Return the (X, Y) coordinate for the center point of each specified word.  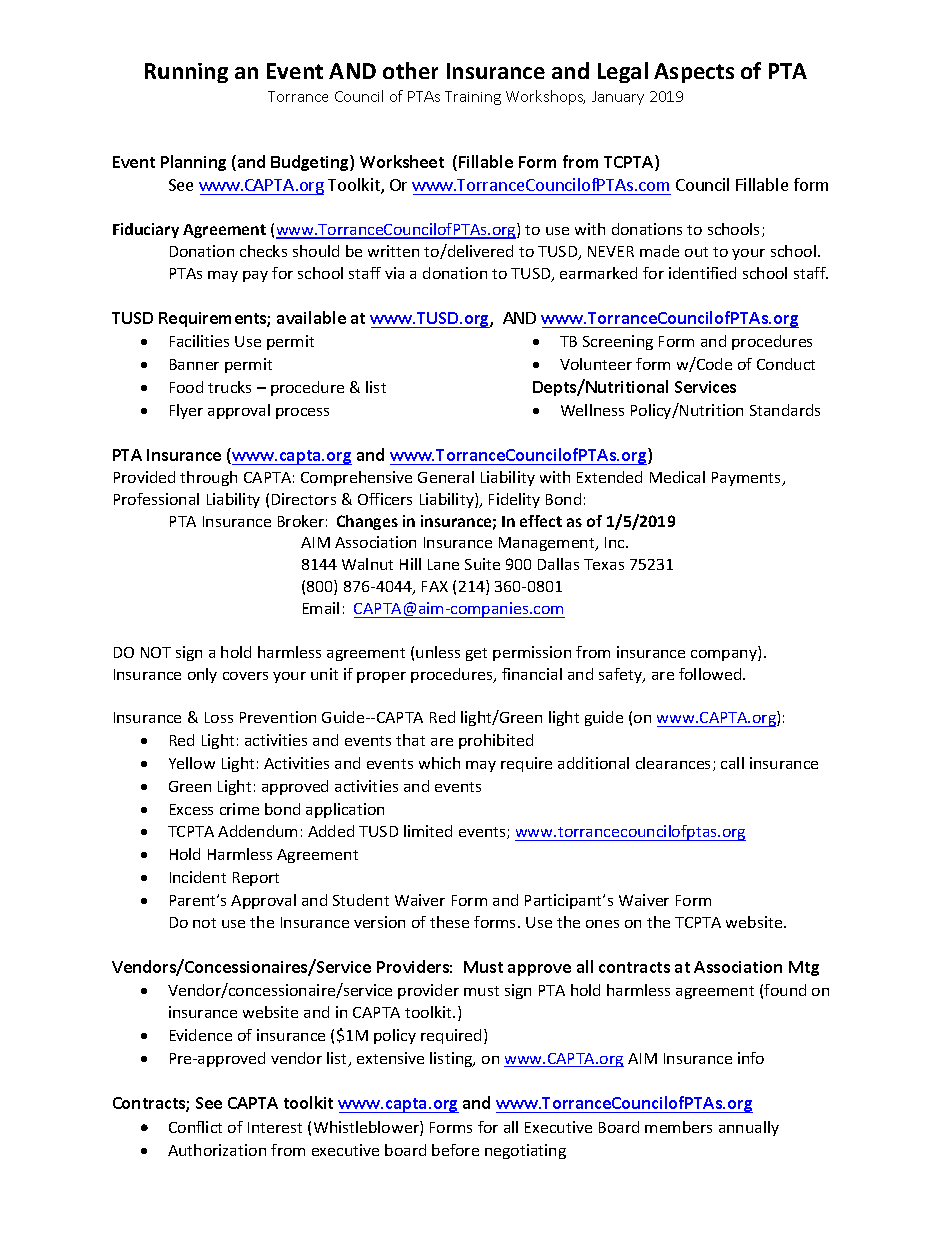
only (202, 675)
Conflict (195, 1127)
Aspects (694, 73)
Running (186, 73)
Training (473, 98)
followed (711, 674)
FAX (435, 586)
